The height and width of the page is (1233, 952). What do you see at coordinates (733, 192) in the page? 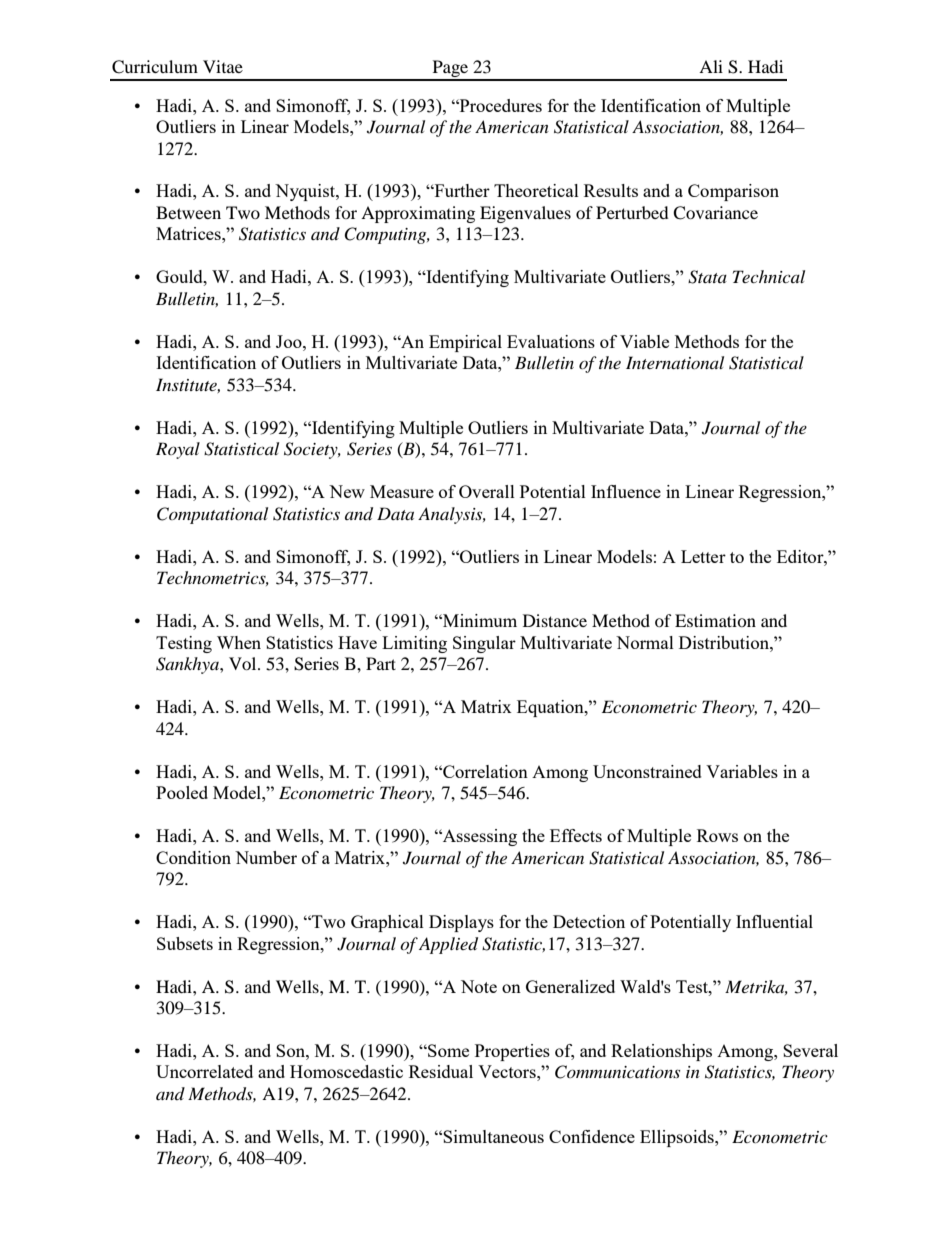
I see `Comparison` at bounding box center [733, 192].
